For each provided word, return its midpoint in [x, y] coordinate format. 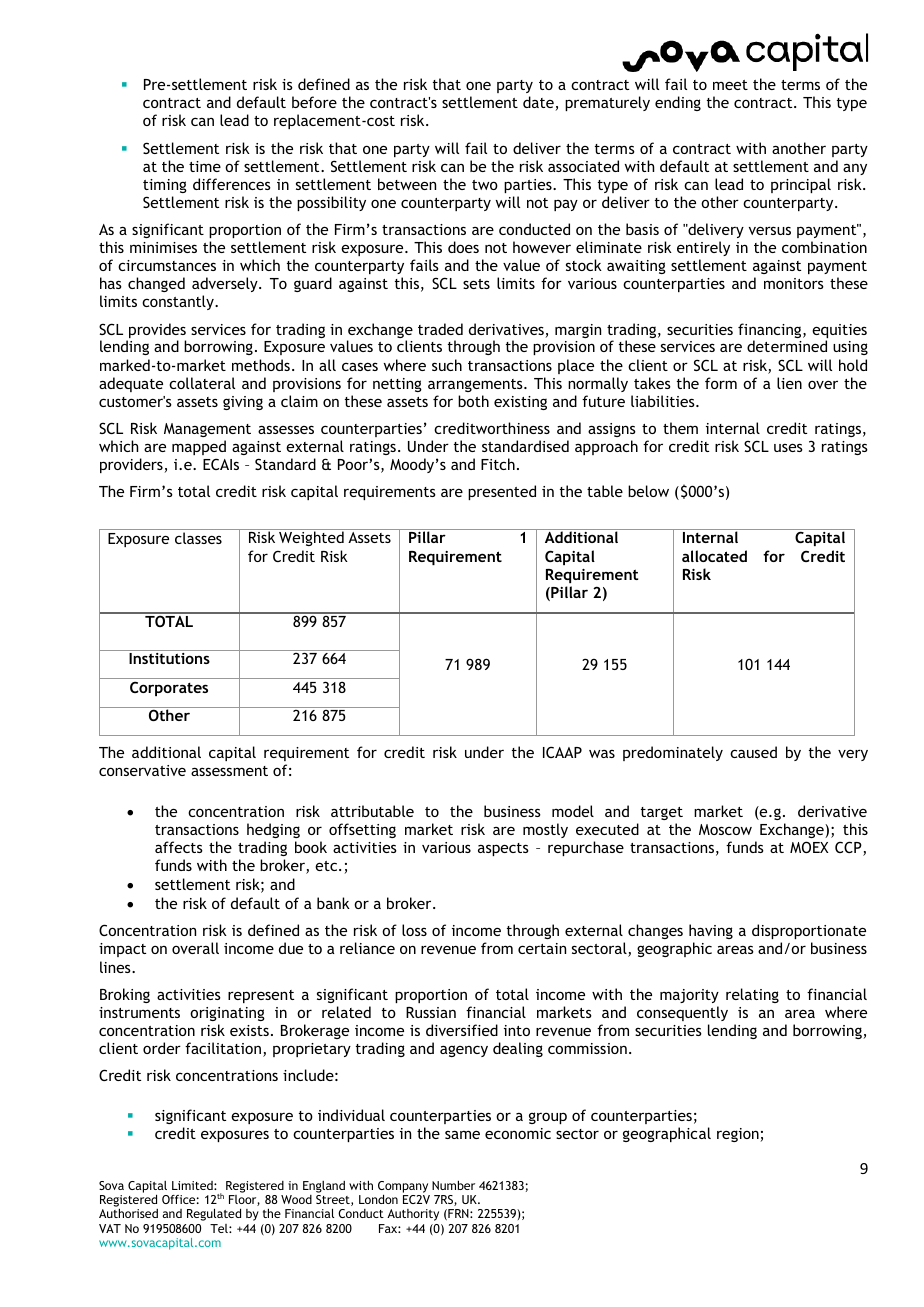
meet [730, 85]
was [602, 754]
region [739, 1135]
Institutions [169, 658]
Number [453, 1185]
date [539, 103]
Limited [193, 1185]
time [205, 166]
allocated [714, 556]
